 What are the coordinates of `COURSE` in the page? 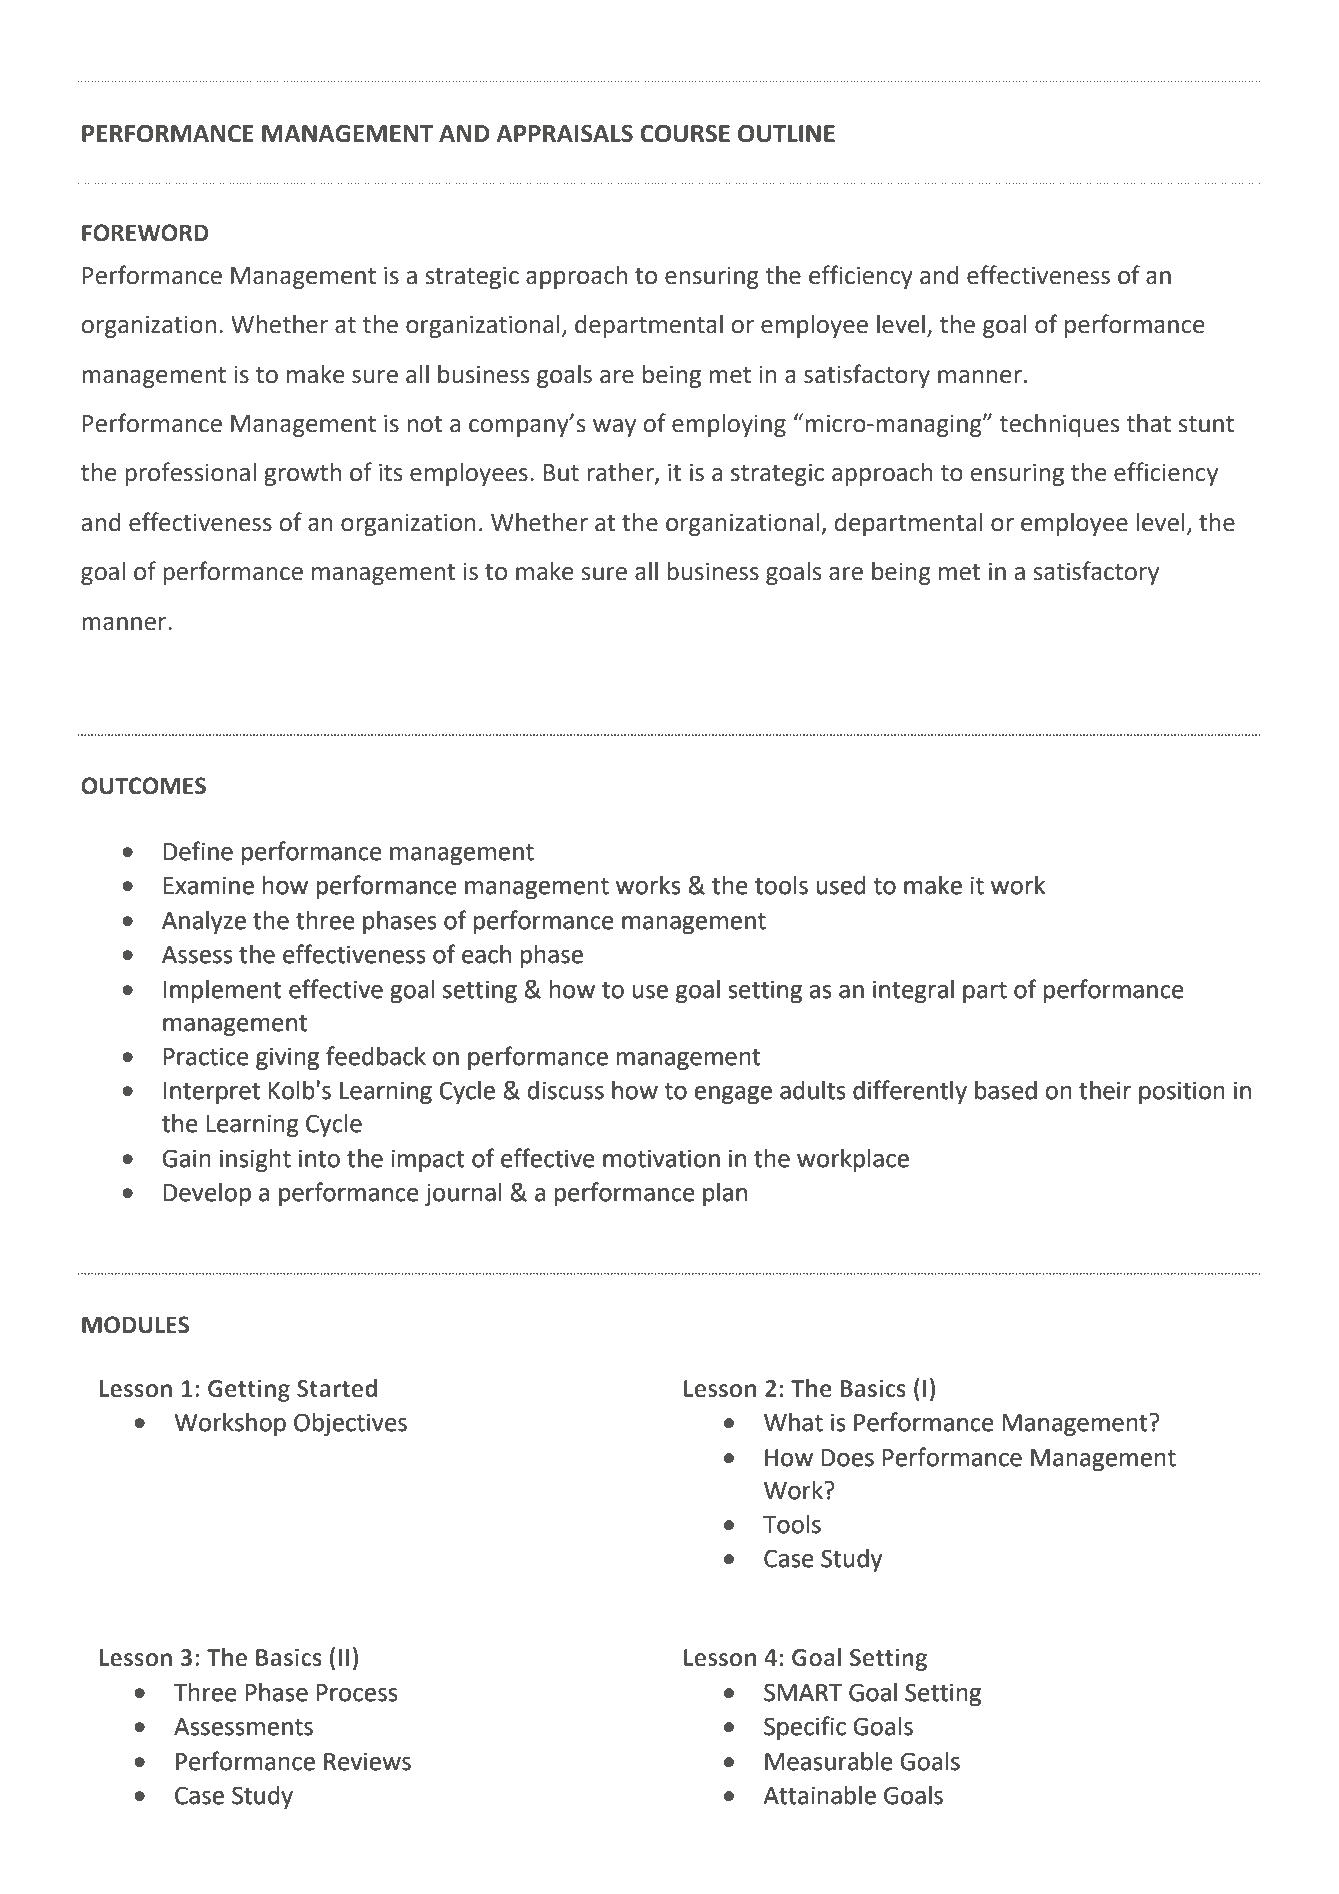 It's located at (685, 133).
